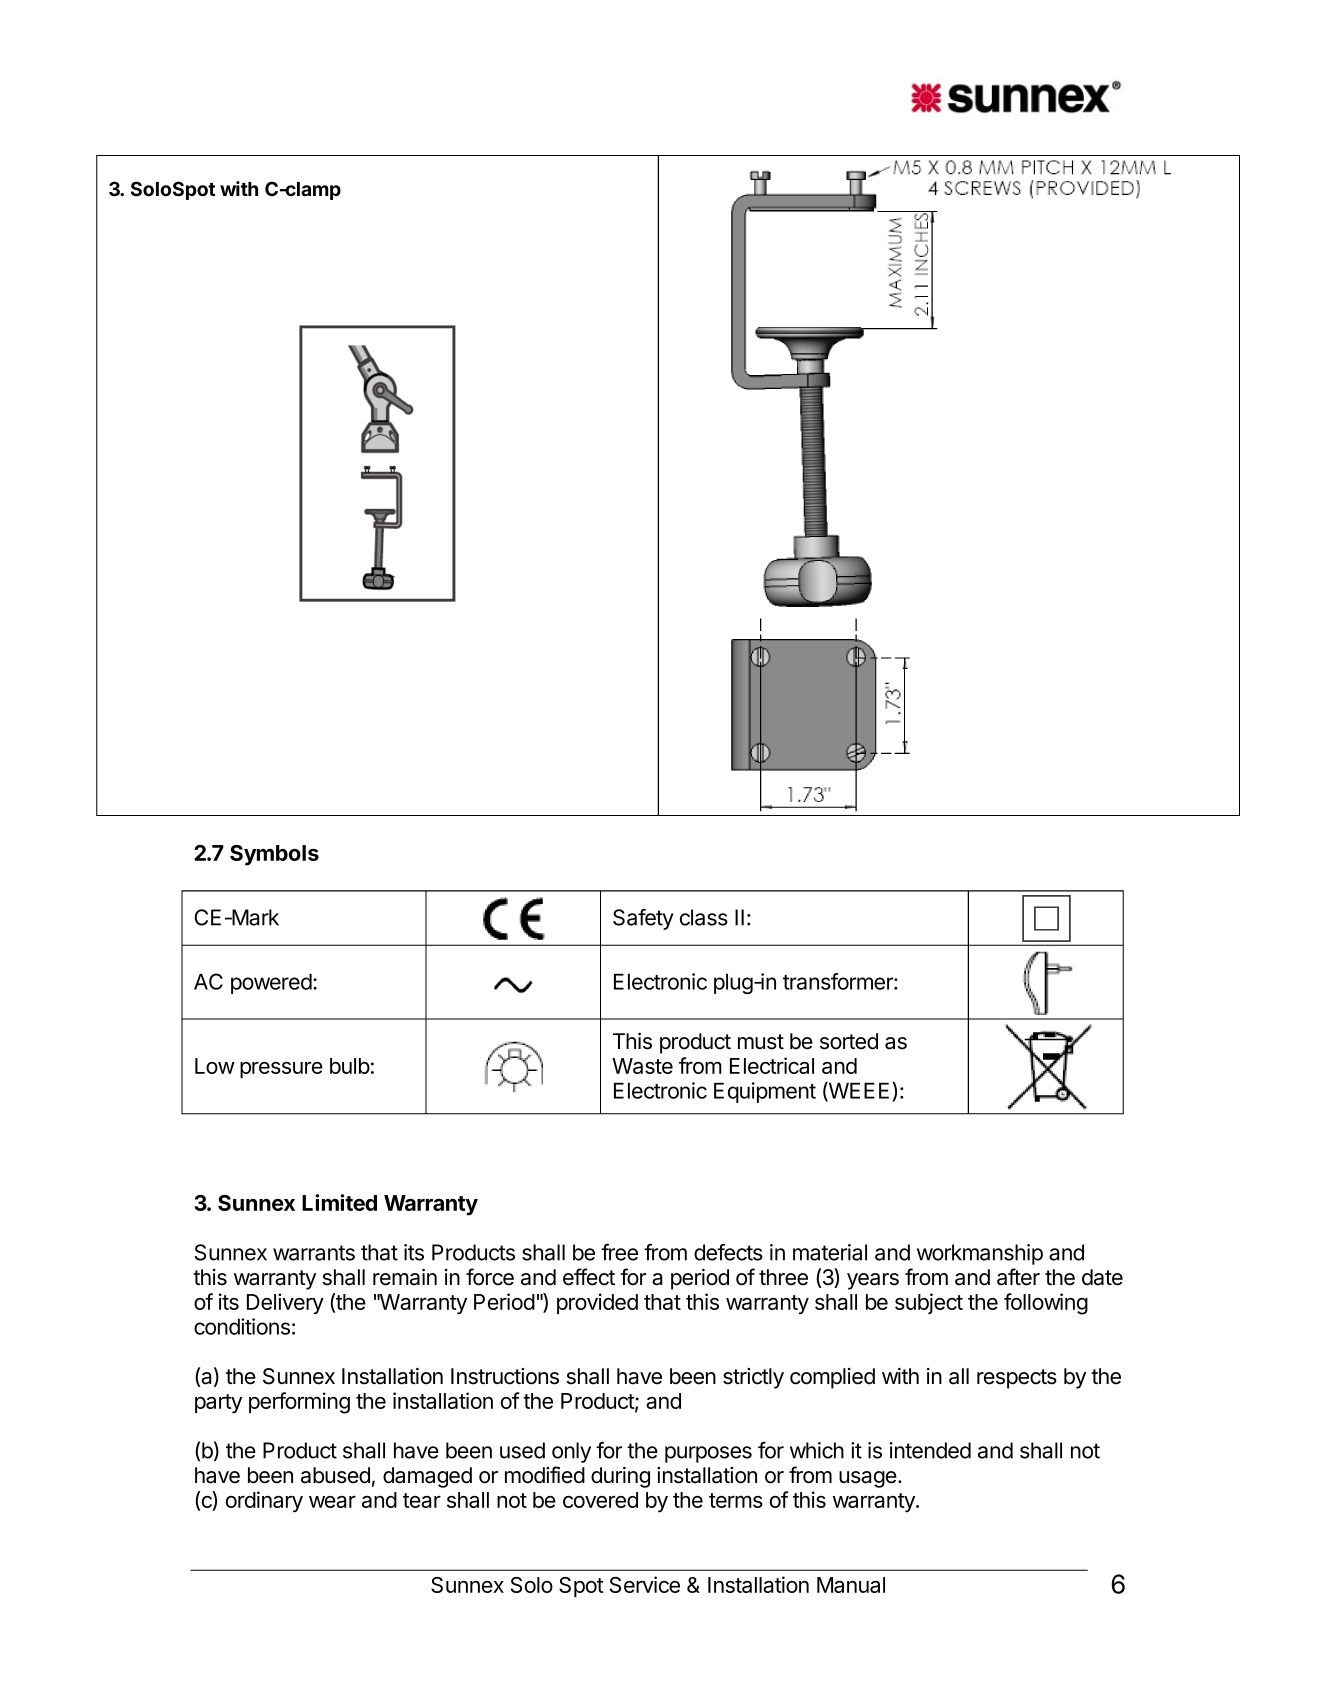 This image has height=1705, width=1317. What do you see at coordinates (643, 919) in the image?
I see `Safety` at bounding box center [643, 919].
